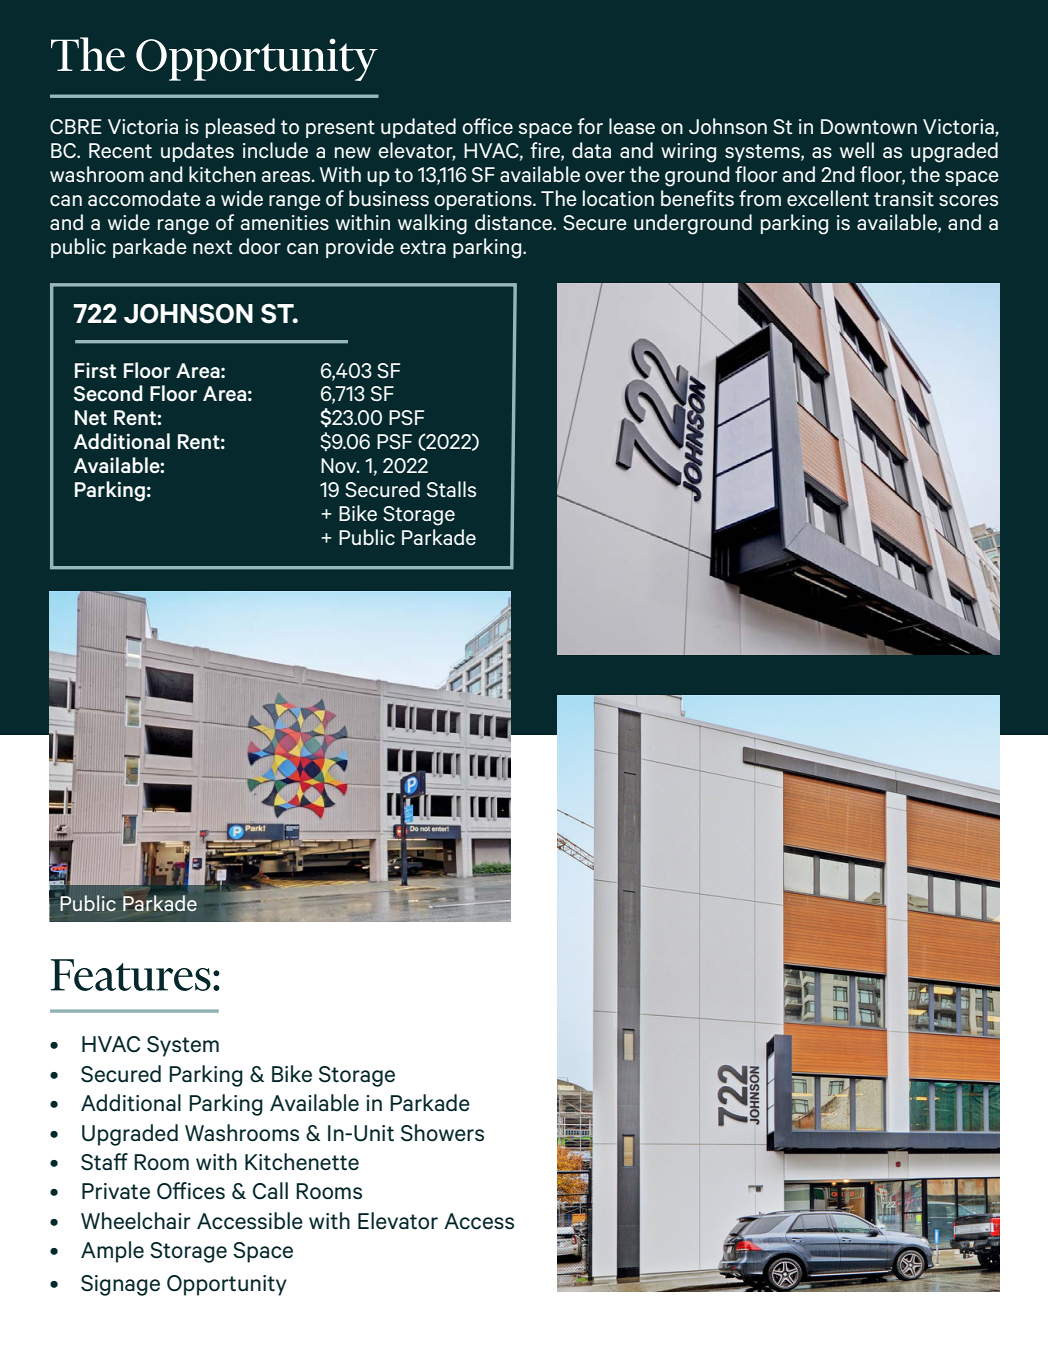  What do you see at coordinates (591, 150) in the document?
I see `data` at bounding box center [591, 150].
